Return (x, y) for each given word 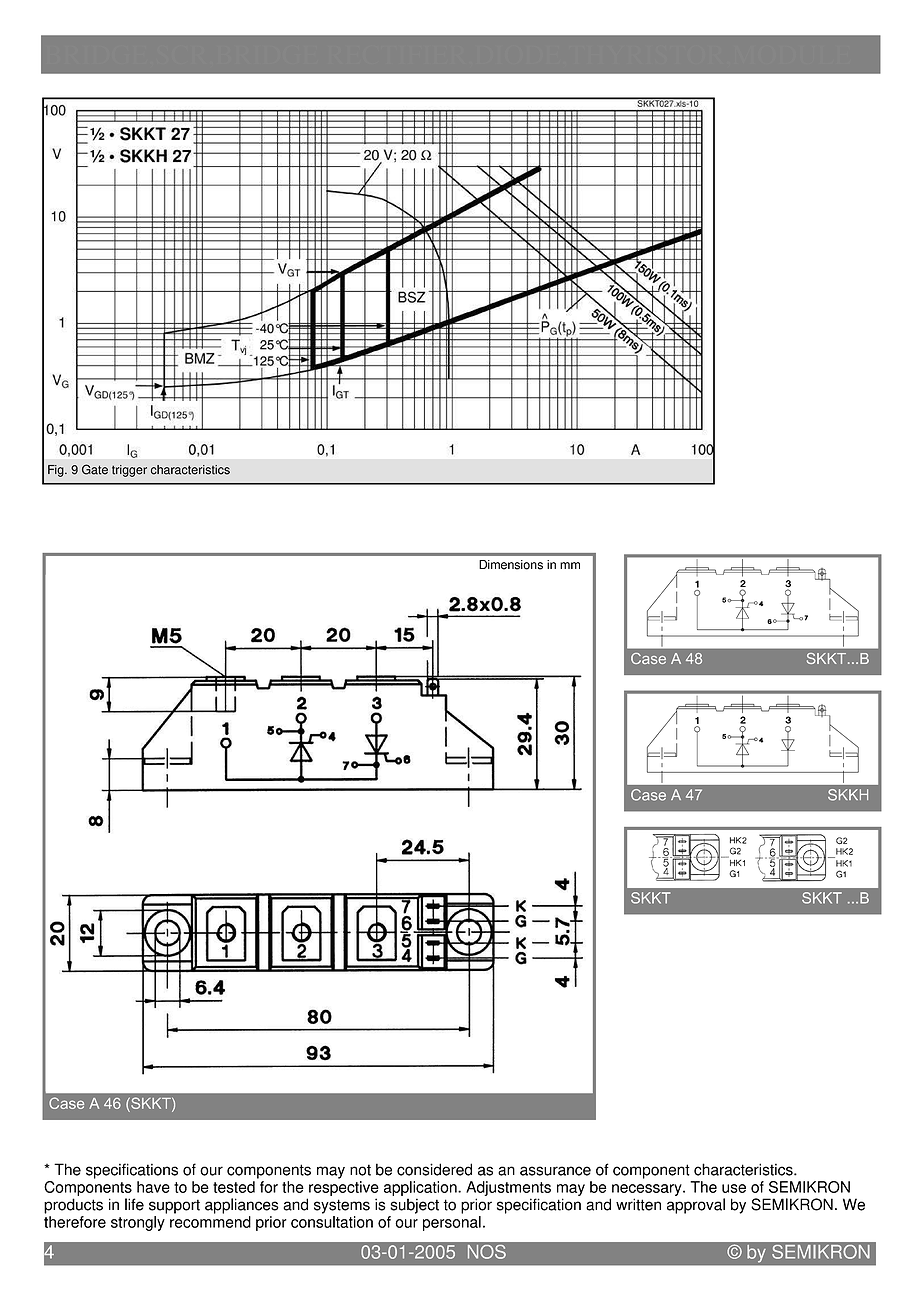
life (134, 1204)
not (360, 1170)
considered (434, 1169)
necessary (648, 1190)
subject (414, 1206)
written (638, 1204)
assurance (555, 1171)
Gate (95, 469)
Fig (57, 471)
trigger (129, 471)
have (153, 1187)
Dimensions (511, 565)
